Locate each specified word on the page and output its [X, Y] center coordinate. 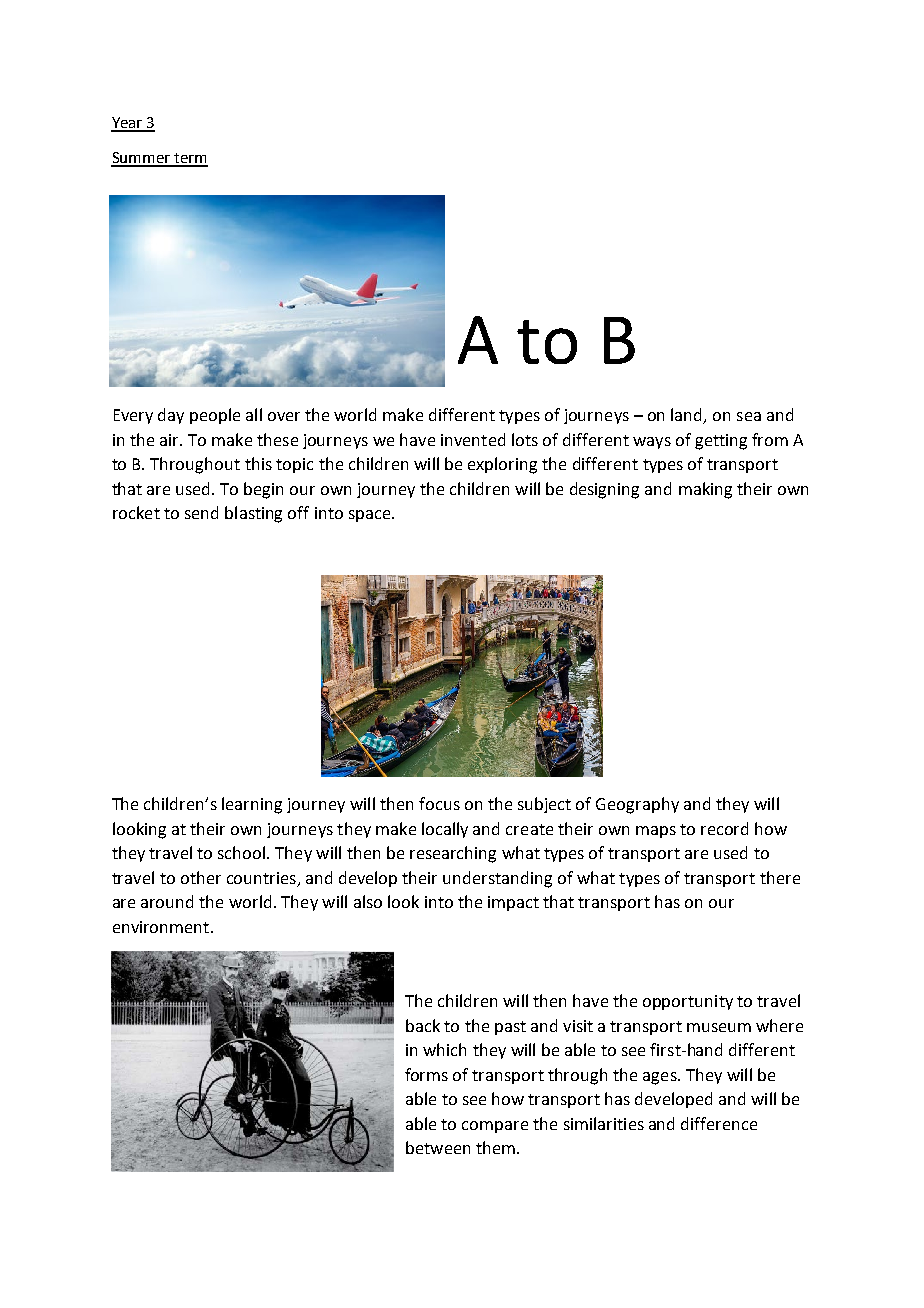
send [201, 512]
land [688, 416]
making [705, 490]
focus [439, 803]
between [438, 1147]
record [724, 828]
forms [426, 1074]
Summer [141, 159]
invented [473, 439]
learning [252, 805]
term [190, 159]
